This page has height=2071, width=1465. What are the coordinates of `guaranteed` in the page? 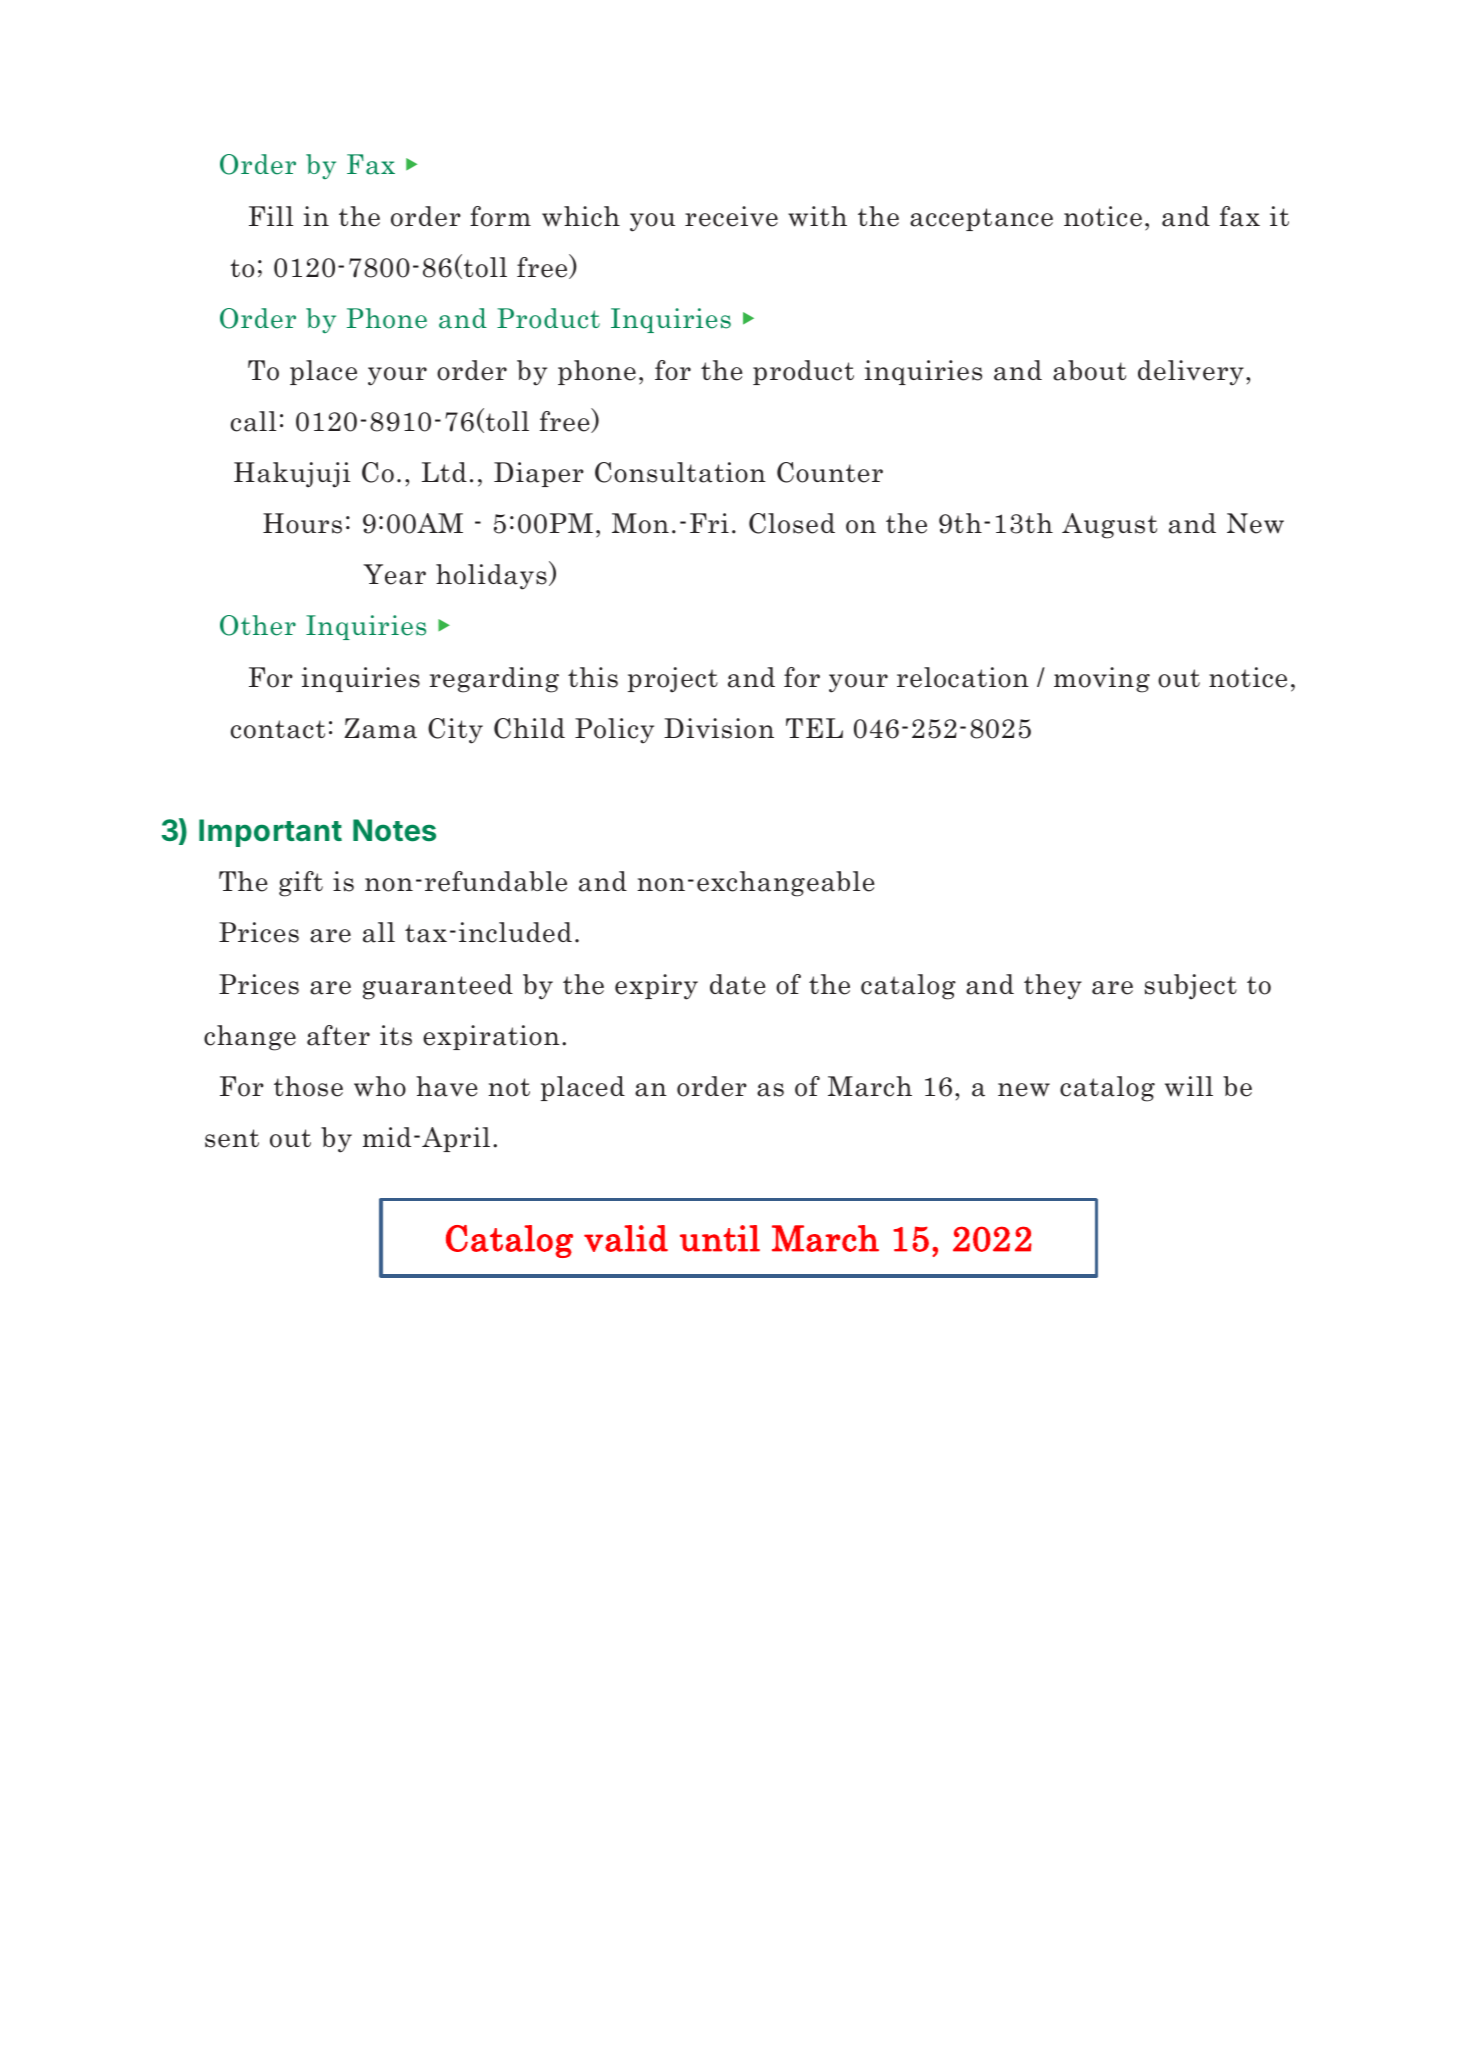 It's located at (438, 987).
